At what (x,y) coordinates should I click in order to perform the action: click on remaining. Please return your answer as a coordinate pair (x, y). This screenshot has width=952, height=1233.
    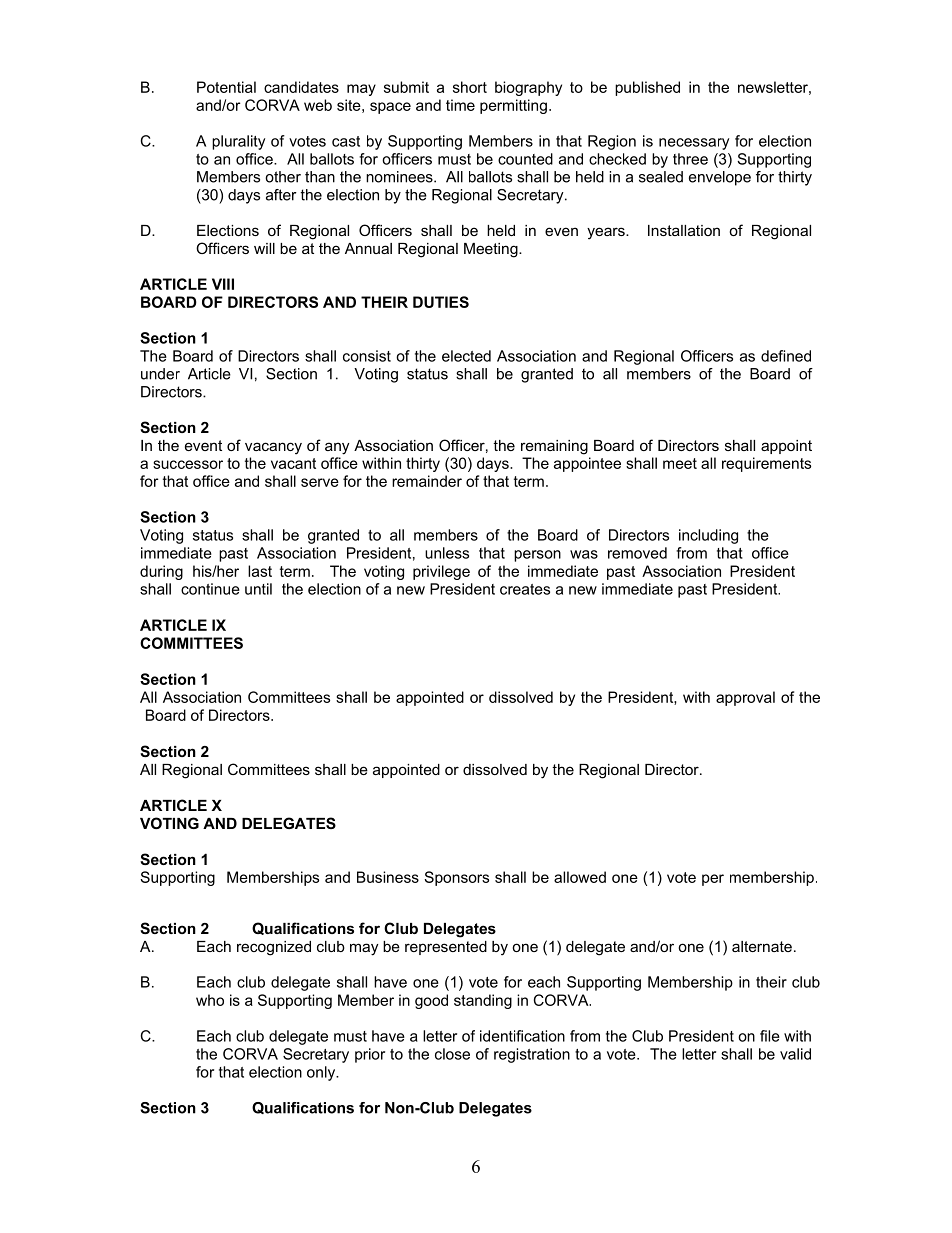
    Looking at the image, I should click on (554, 447).
